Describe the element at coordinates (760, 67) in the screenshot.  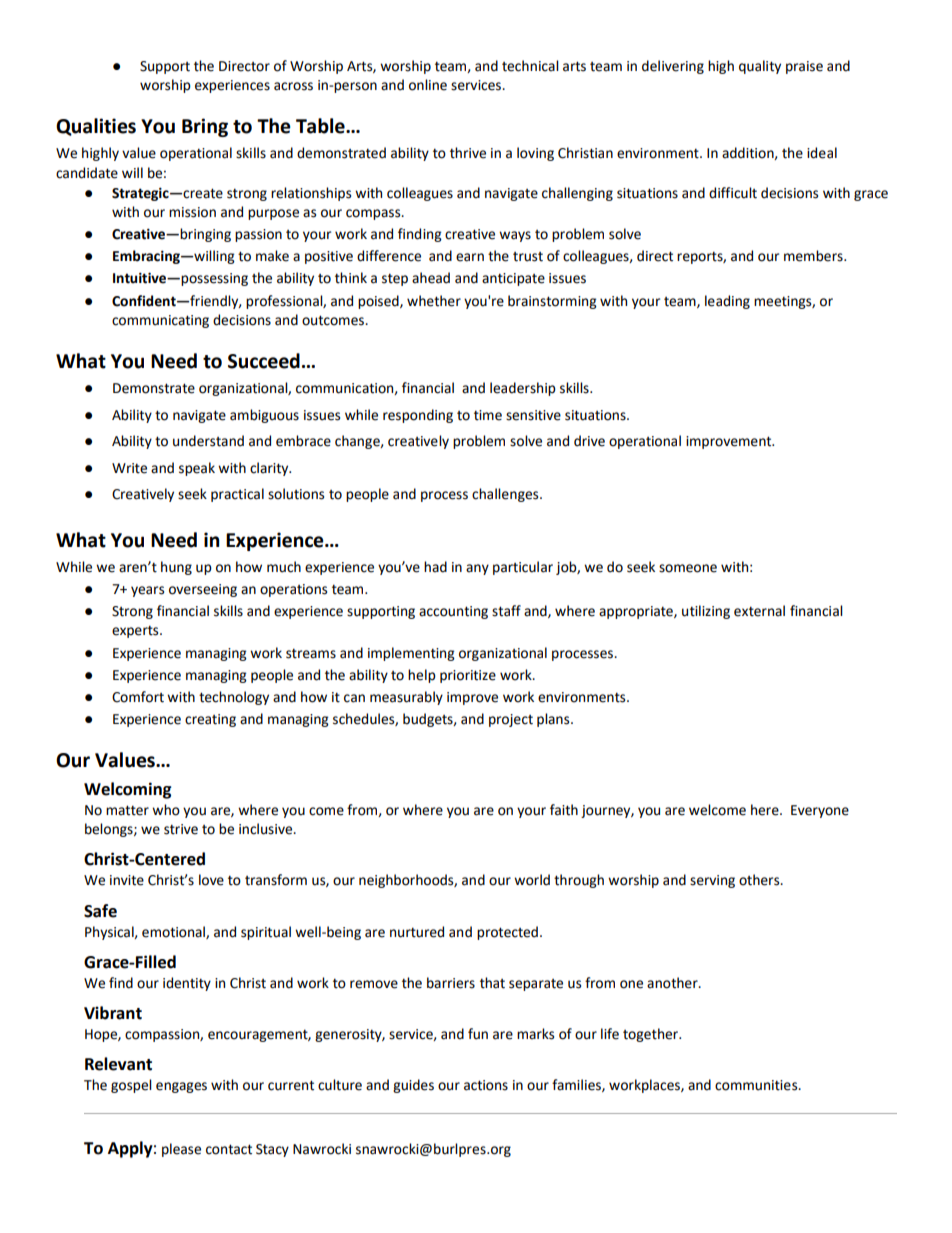
I see `quality` at that location.
